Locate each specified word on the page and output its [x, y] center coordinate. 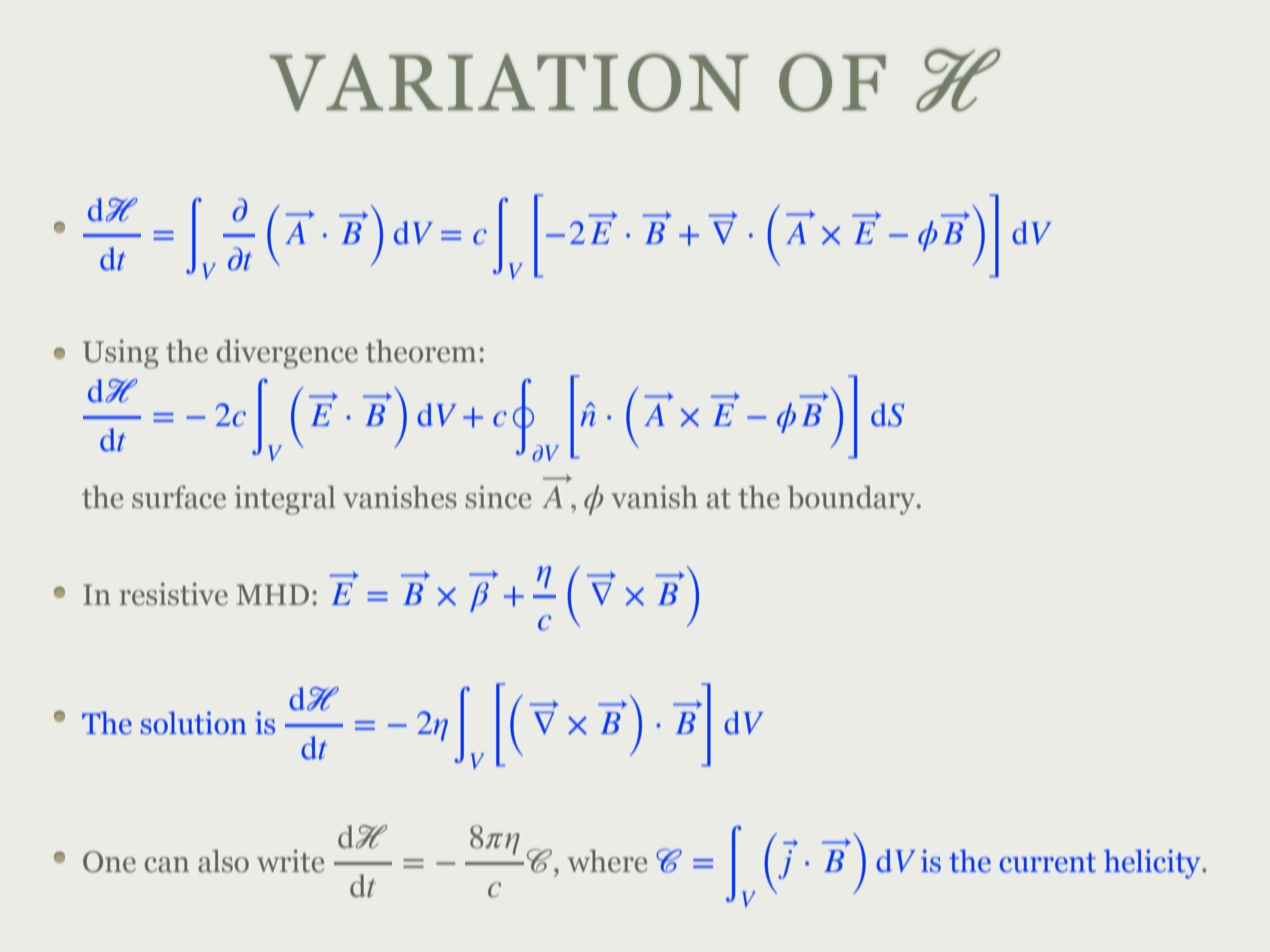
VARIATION [509, 83]
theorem [421, 351]
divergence [287, 354]
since [498, 497]
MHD [272, 594]
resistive [174, 594]
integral [285, 500]
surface [179, 497]
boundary [852, 500]
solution [194, 723]
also [223, 861]
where [607, 861]
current [1048, 863]
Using [120, 354]
